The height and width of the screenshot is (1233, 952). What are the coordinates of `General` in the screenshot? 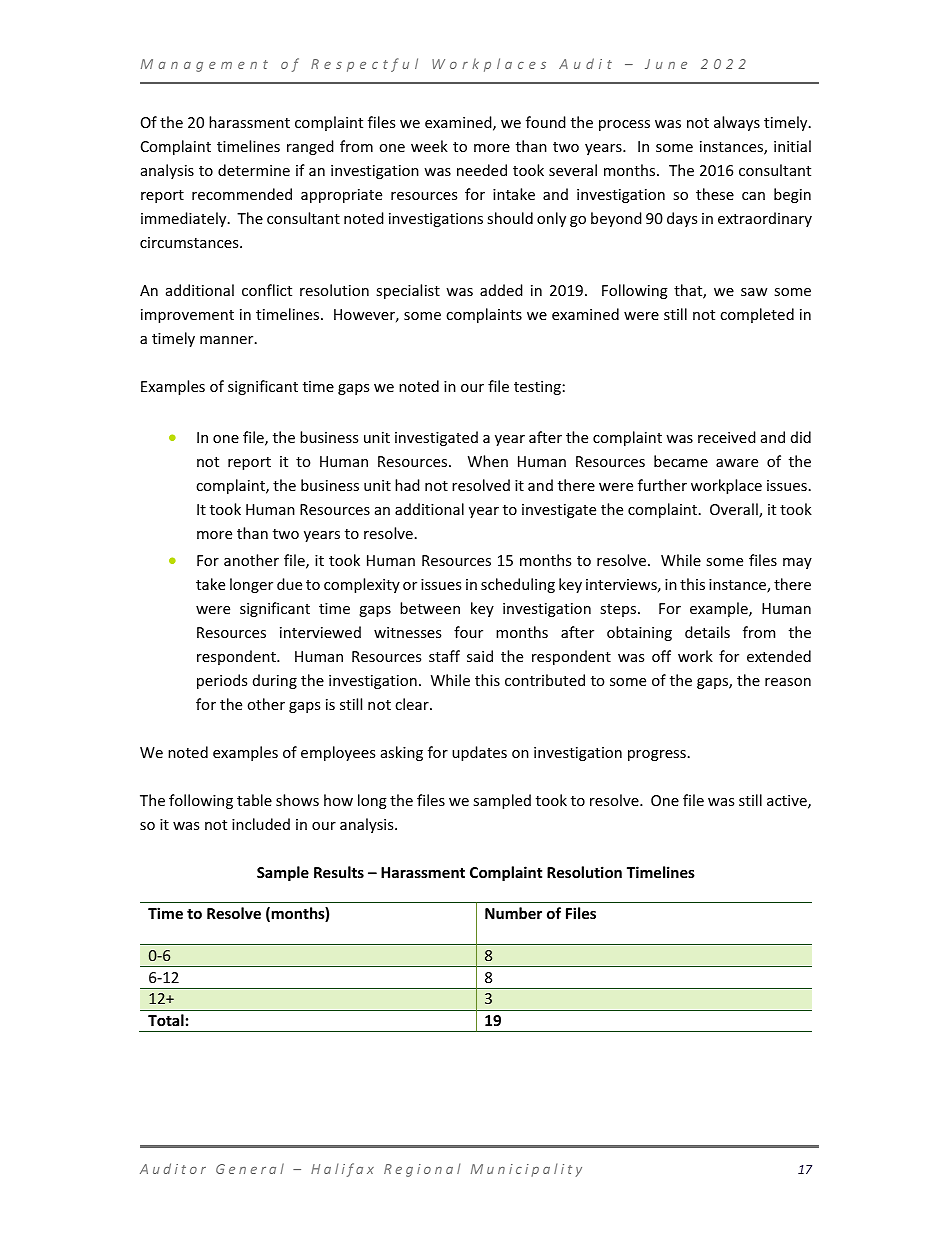 It's located at (250, 1168).
